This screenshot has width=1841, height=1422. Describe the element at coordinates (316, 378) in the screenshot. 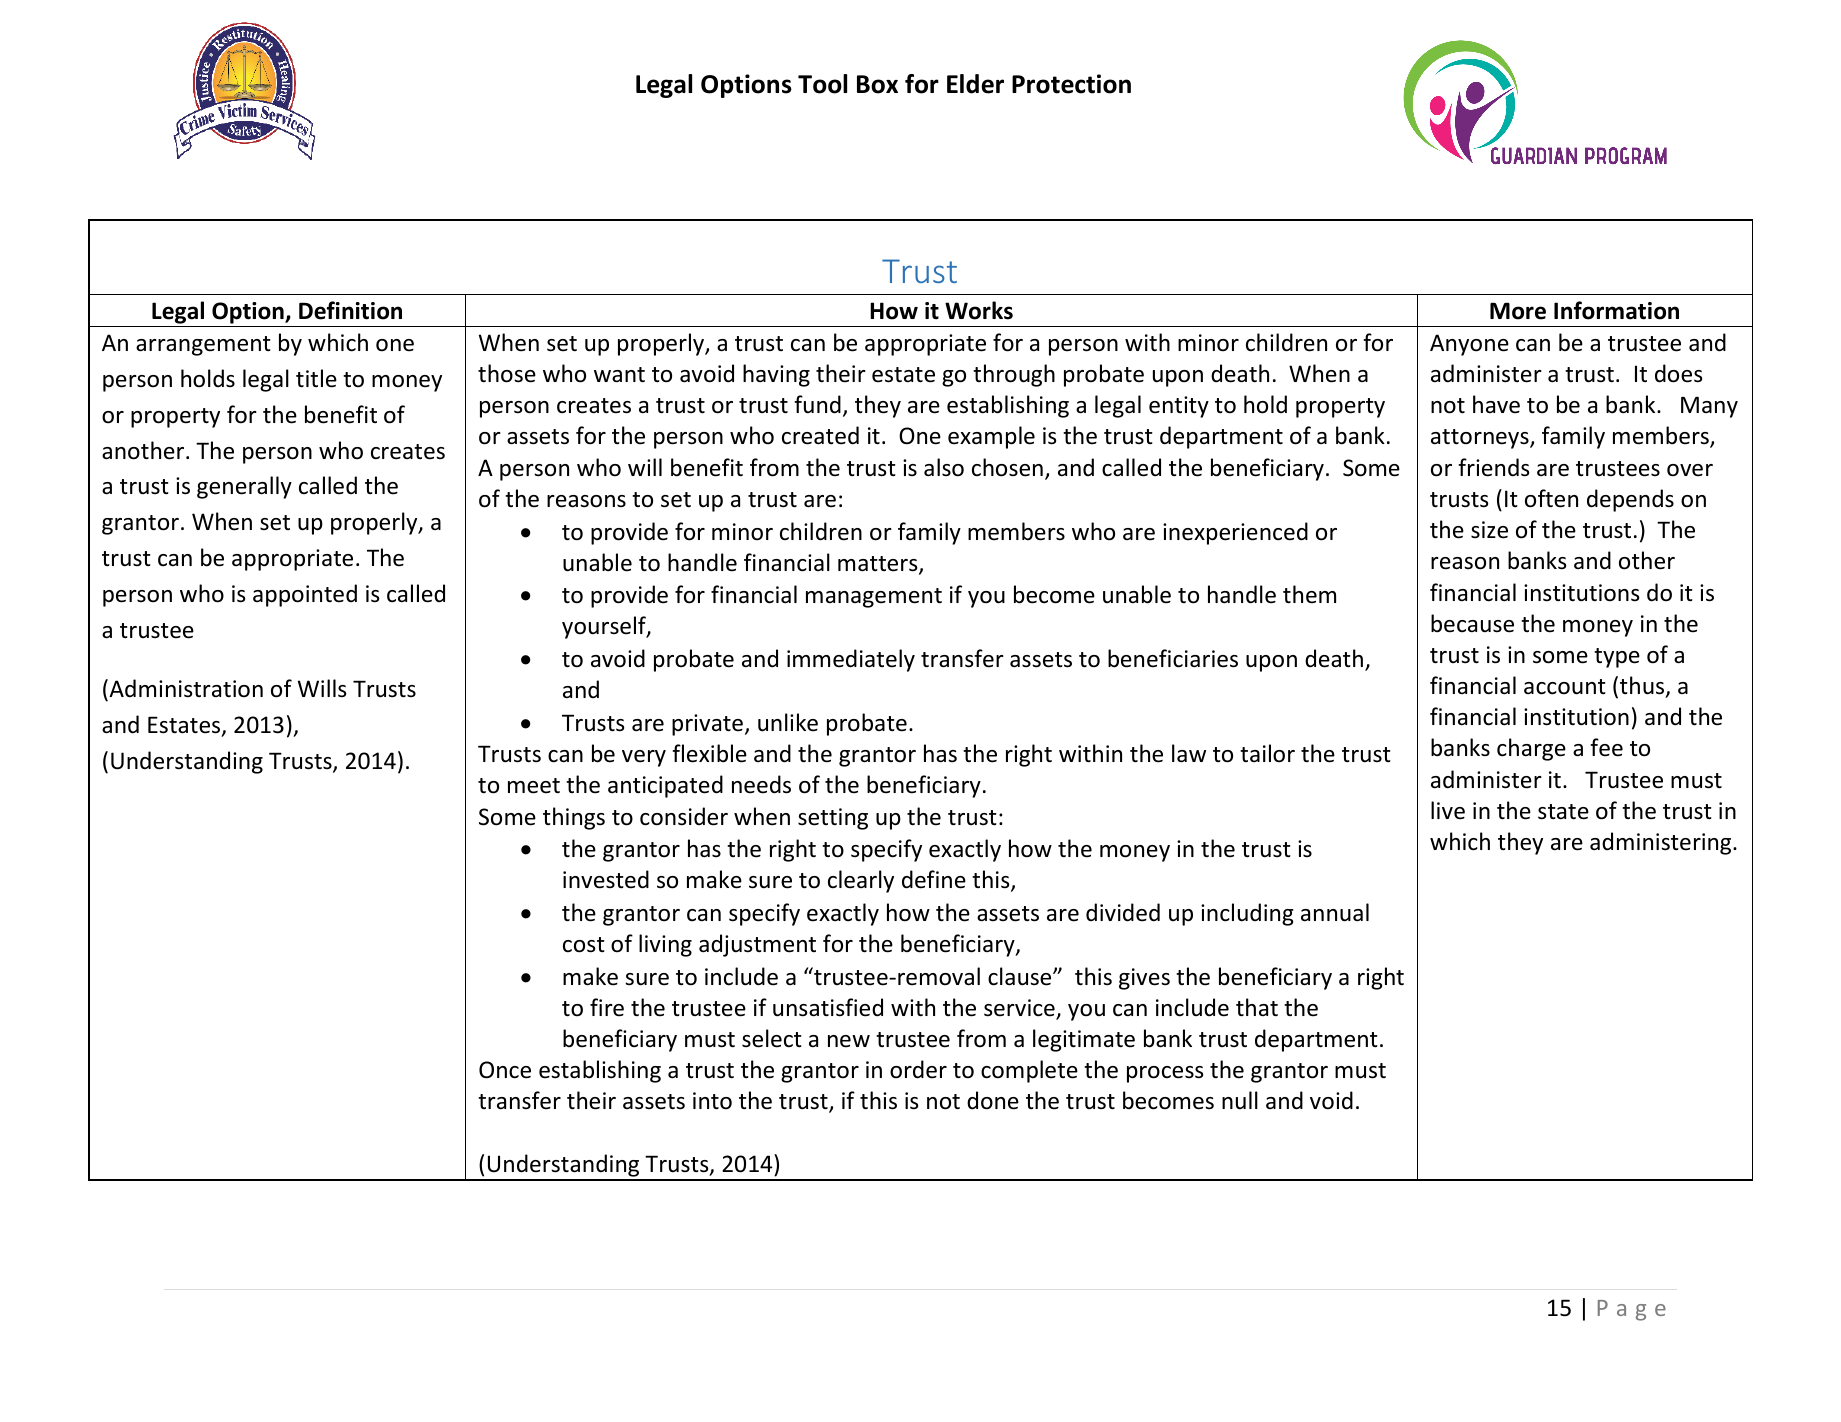

I see `title` at that location.
